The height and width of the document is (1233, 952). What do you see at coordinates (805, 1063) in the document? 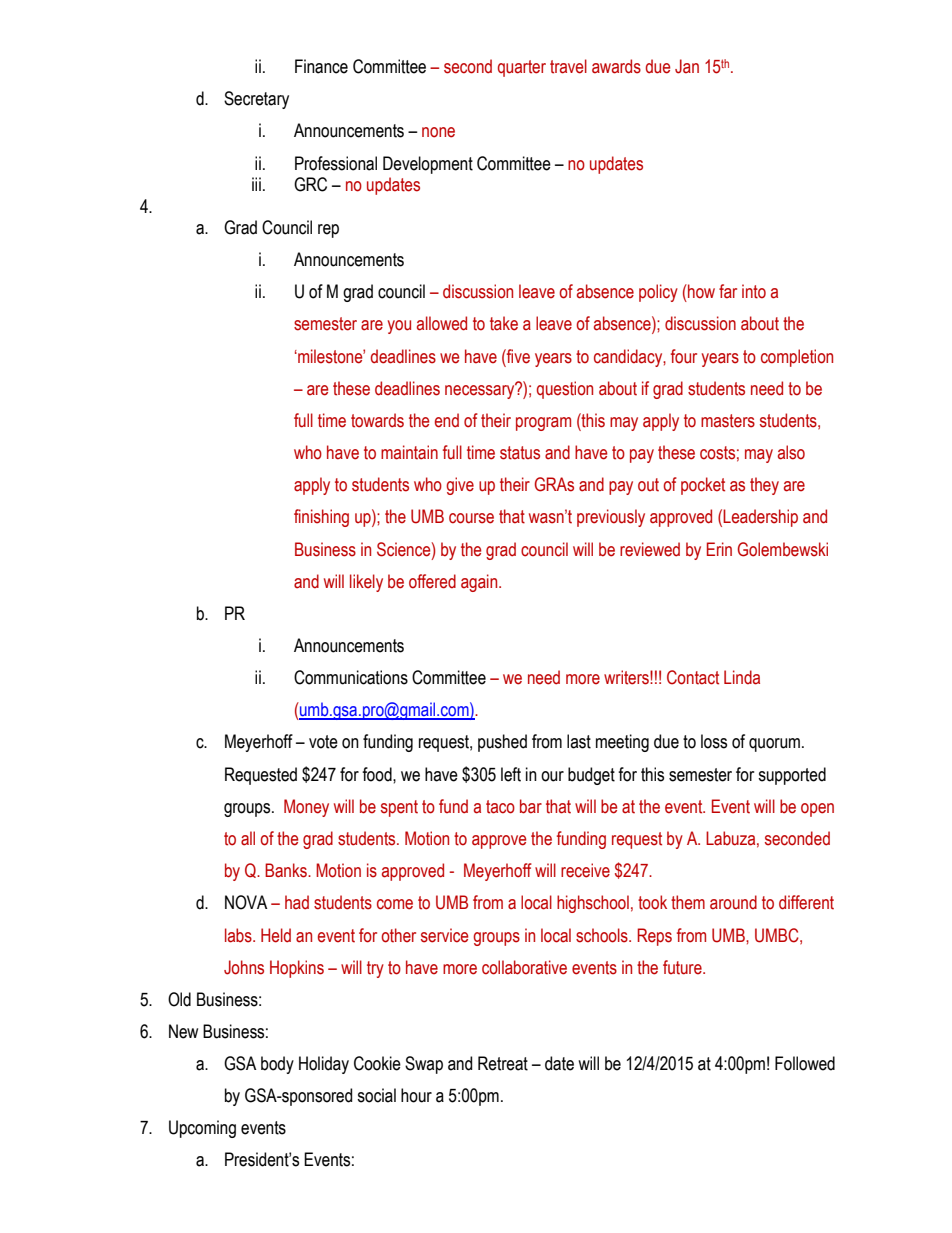
I see `Followed` at bounding box center [805, 1063].
